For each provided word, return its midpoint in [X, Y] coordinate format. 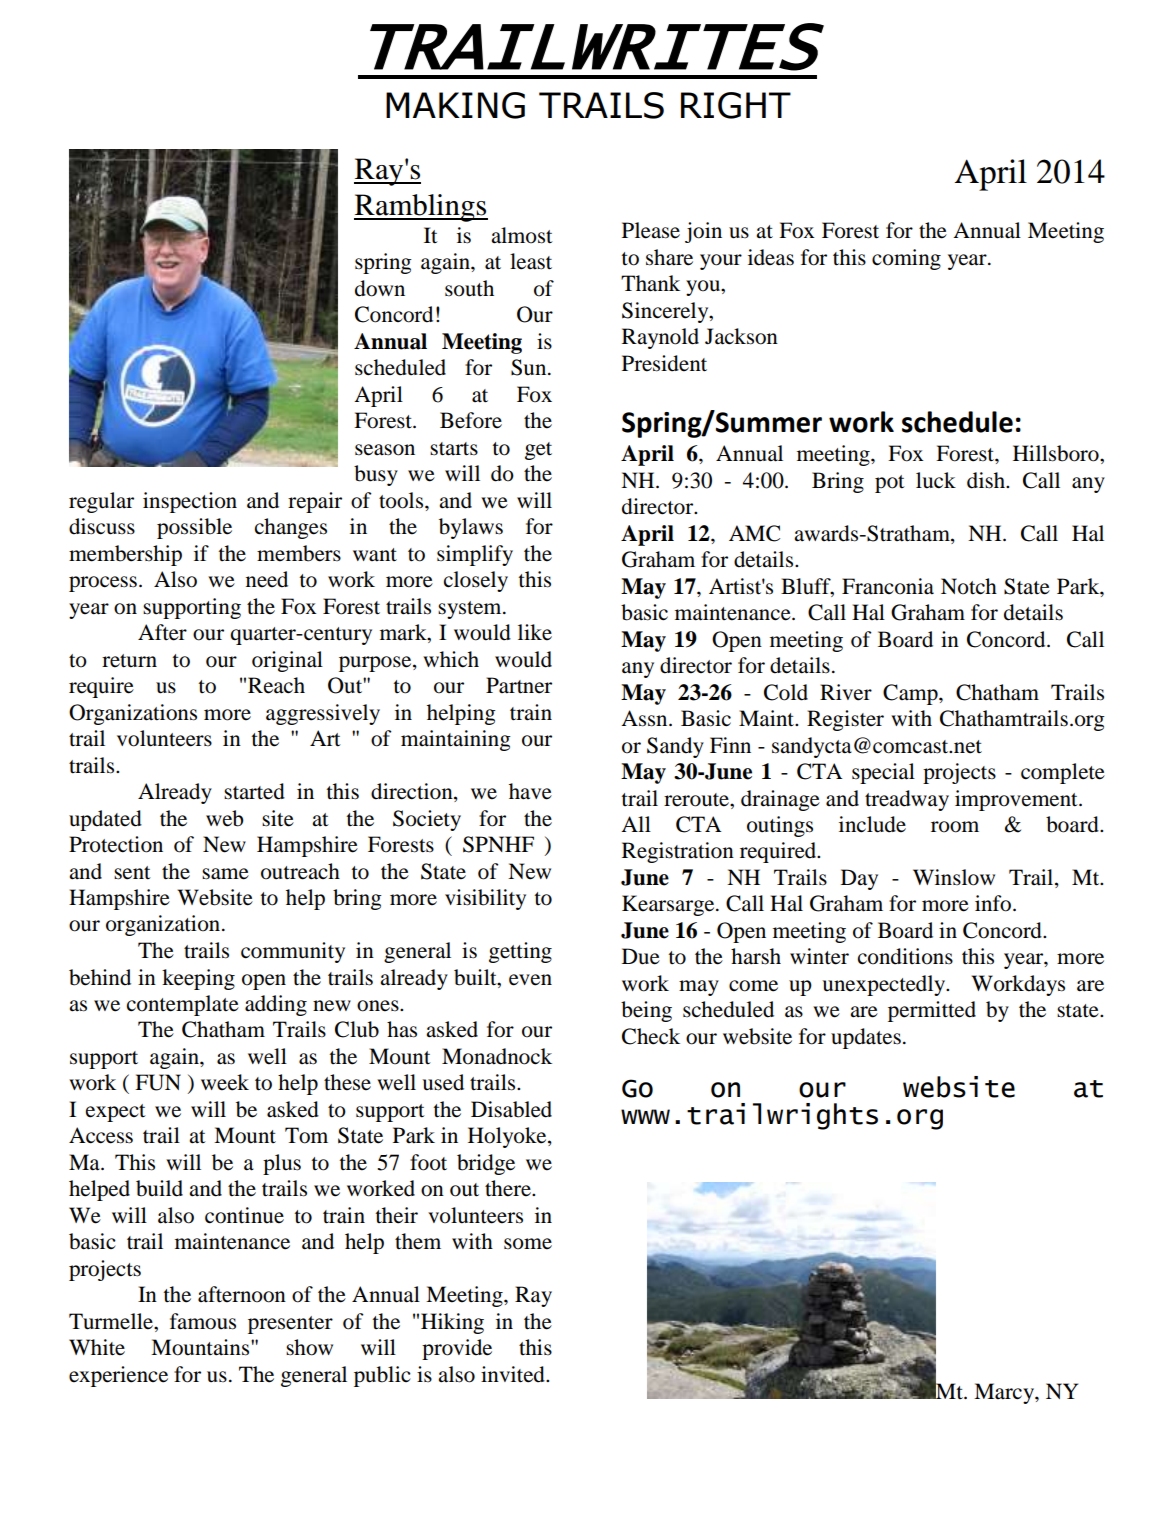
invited [514, 1374]
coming [906, 259]
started [254, 791]
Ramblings [421, 208]
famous [203, 1321]
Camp [911, 694]
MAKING [455, 105]
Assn [645, 718]
